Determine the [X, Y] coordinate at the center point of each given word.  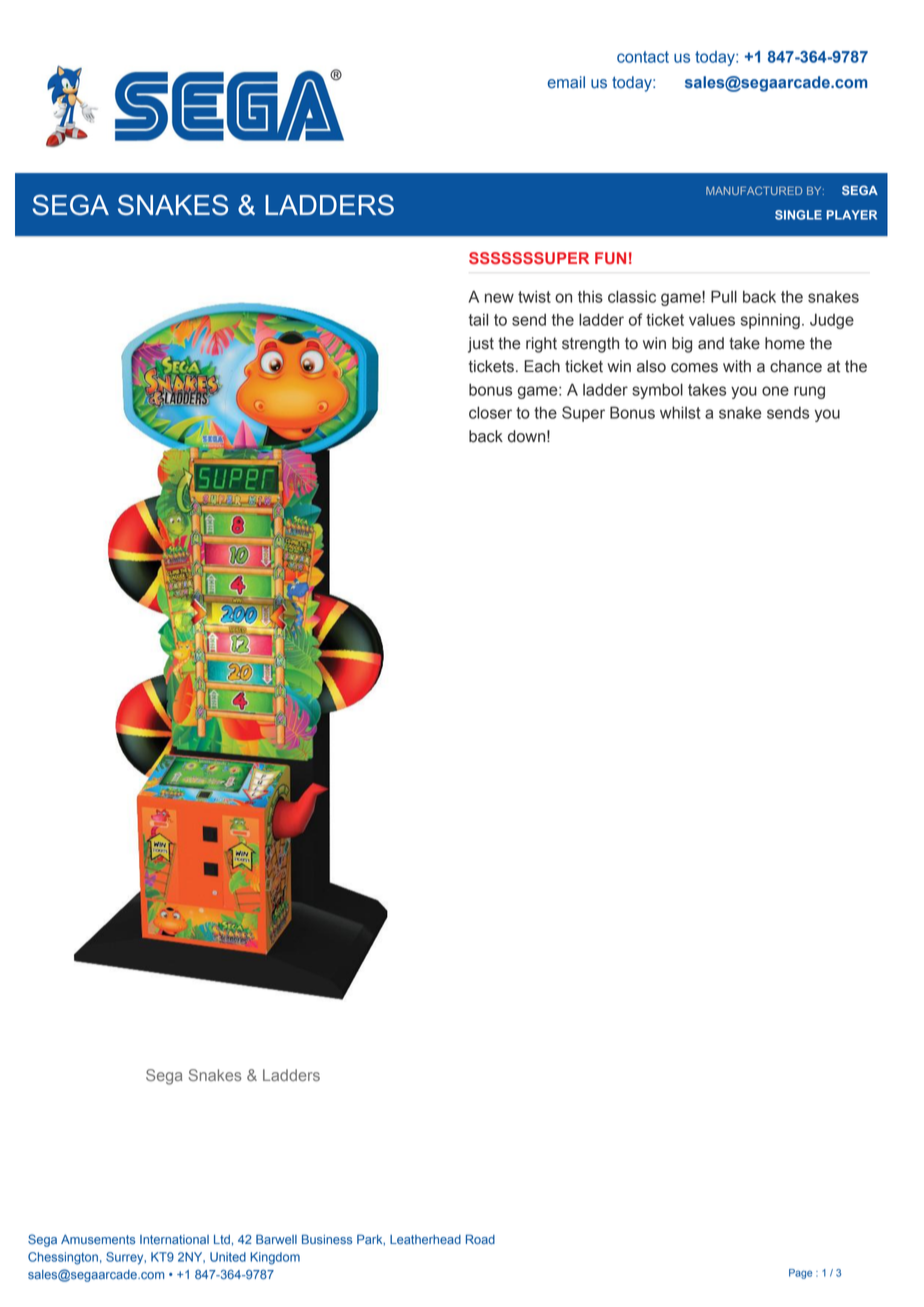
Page [800, 1274]
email [566, 82]
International [174, 1239]
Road [480, 1239]
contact [643, 57]
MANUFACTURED [754, 190]
